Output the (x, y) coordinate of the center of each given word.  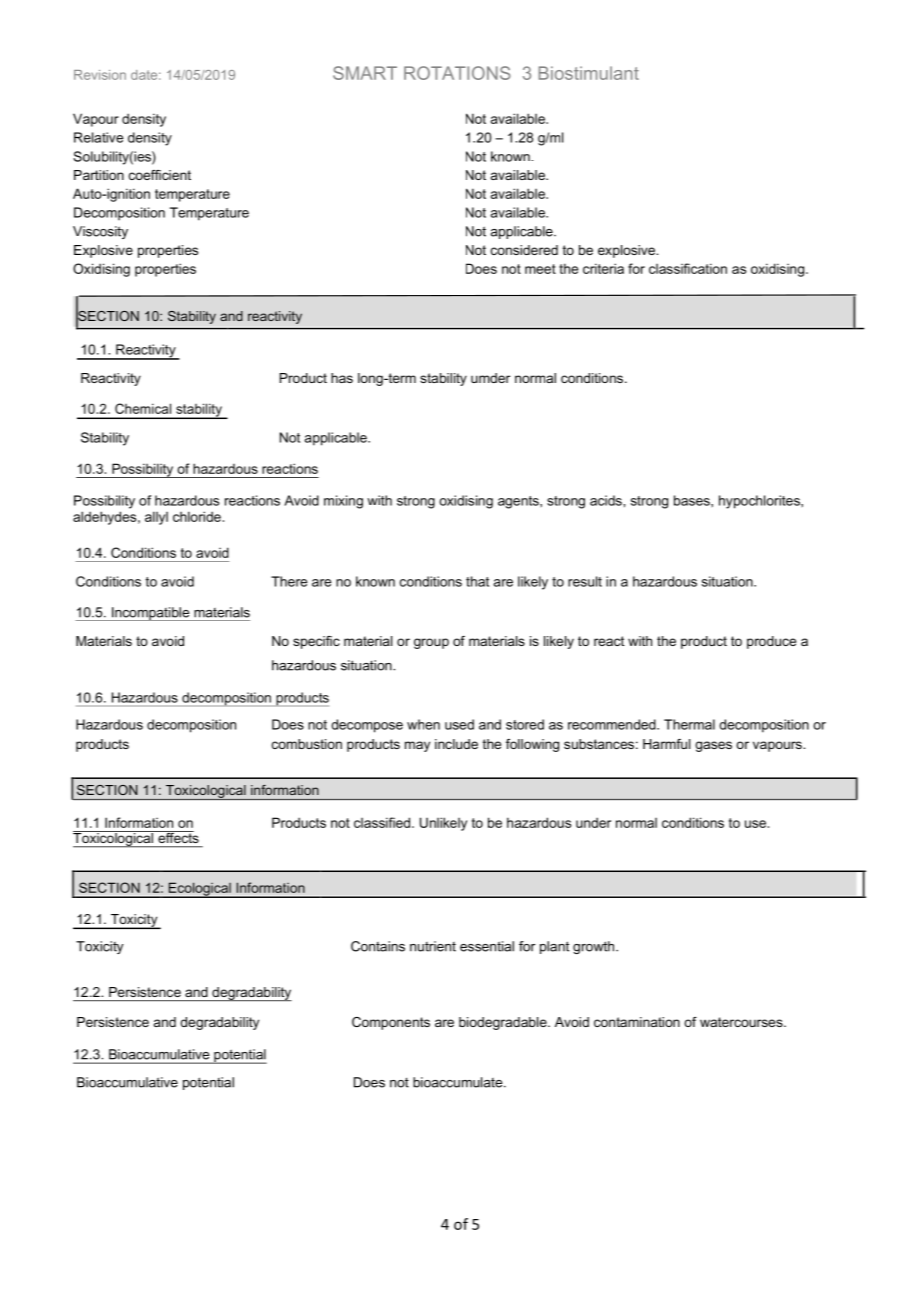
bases (693, 500)
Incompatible (150, 614)
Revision (100, 75)
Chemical (143, 408)
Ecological (200, 890)
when (423, 724)
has (342, 378)
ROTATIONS (457, 73)
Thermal (689, 724)
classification (688, 268)
